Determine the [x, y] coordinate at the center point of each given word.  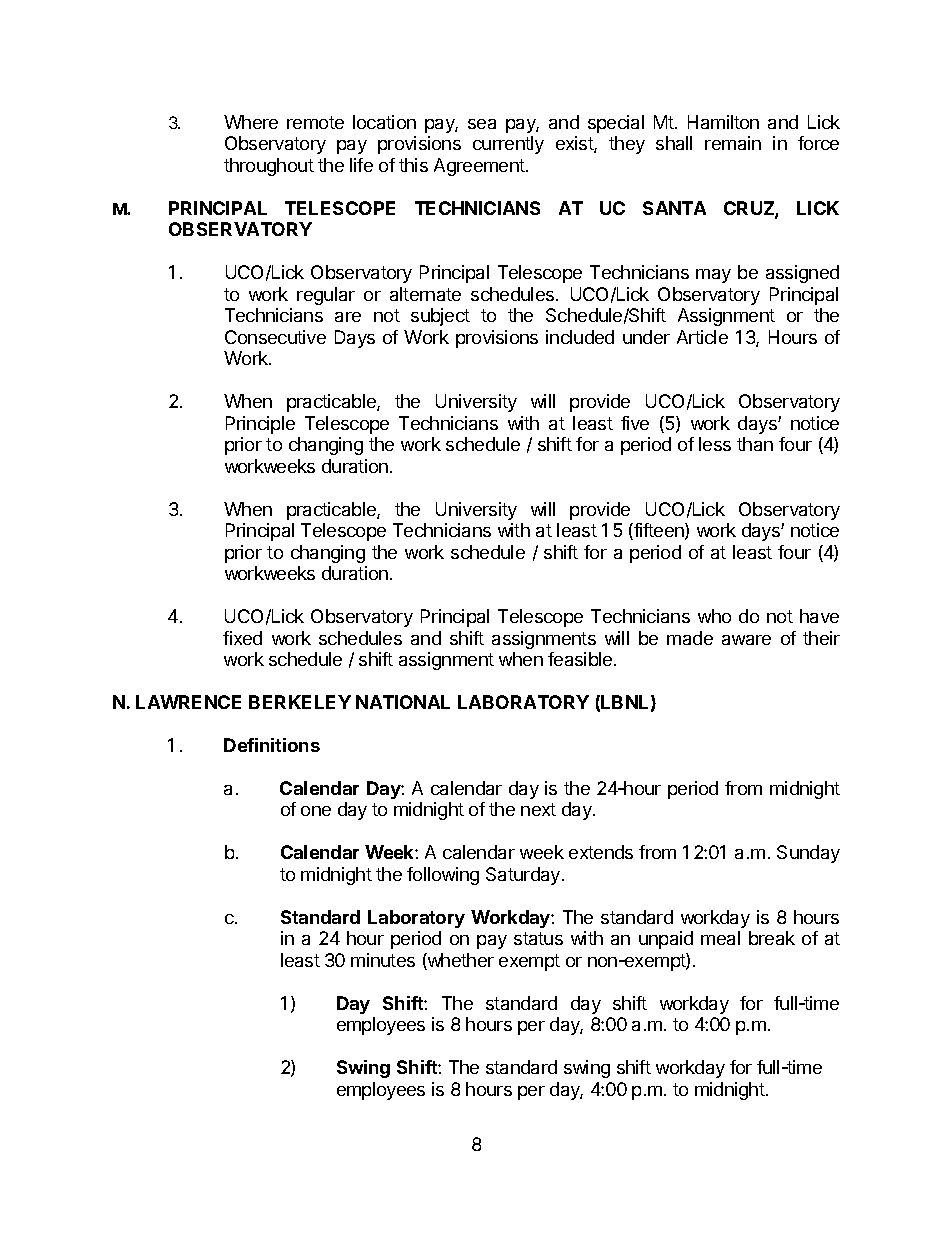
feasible [581, 659]
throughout [269, 167]
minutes [383, 960]
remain [733, 143]
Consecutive [275, 337]
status [538, 938]
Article [702, 337]
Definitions [272, 745]
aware [746, 640]
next [538, 809]
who [714, 616]
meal [720, 938]
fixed [242, 638]
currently [508, 145]
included [580, 337]
